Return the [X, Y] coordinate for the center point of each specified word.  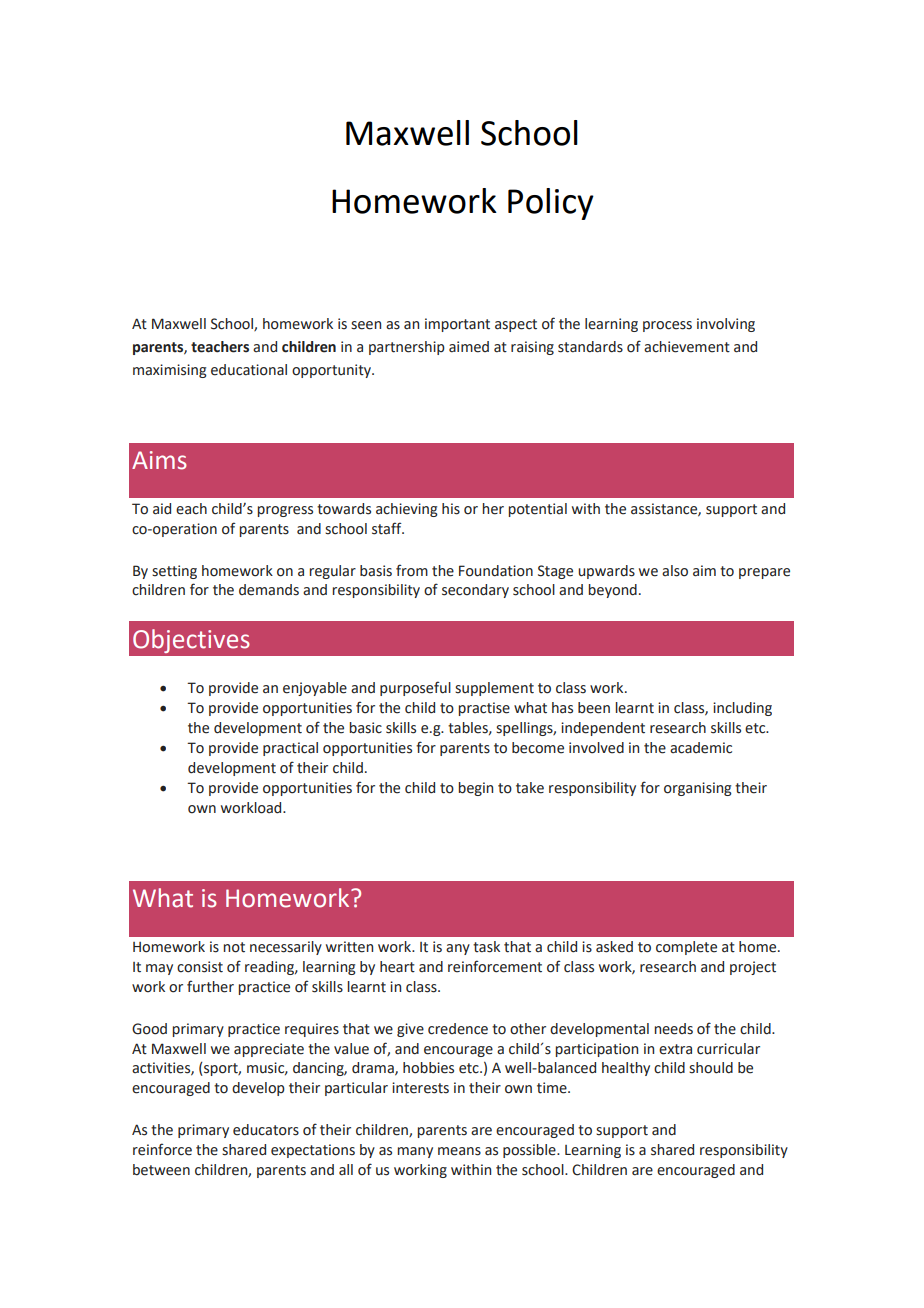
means [459, 1151]
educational [249, 370]
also [675, 571]
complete [686, 948]
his [451, 509]
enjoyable [315, 689]
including [742, 709]
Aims [159, 460]
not [234, 947]
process [667, 326]
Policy [551, 204]
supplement [494, 689]
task [486, 947]
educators [266, 1130]
